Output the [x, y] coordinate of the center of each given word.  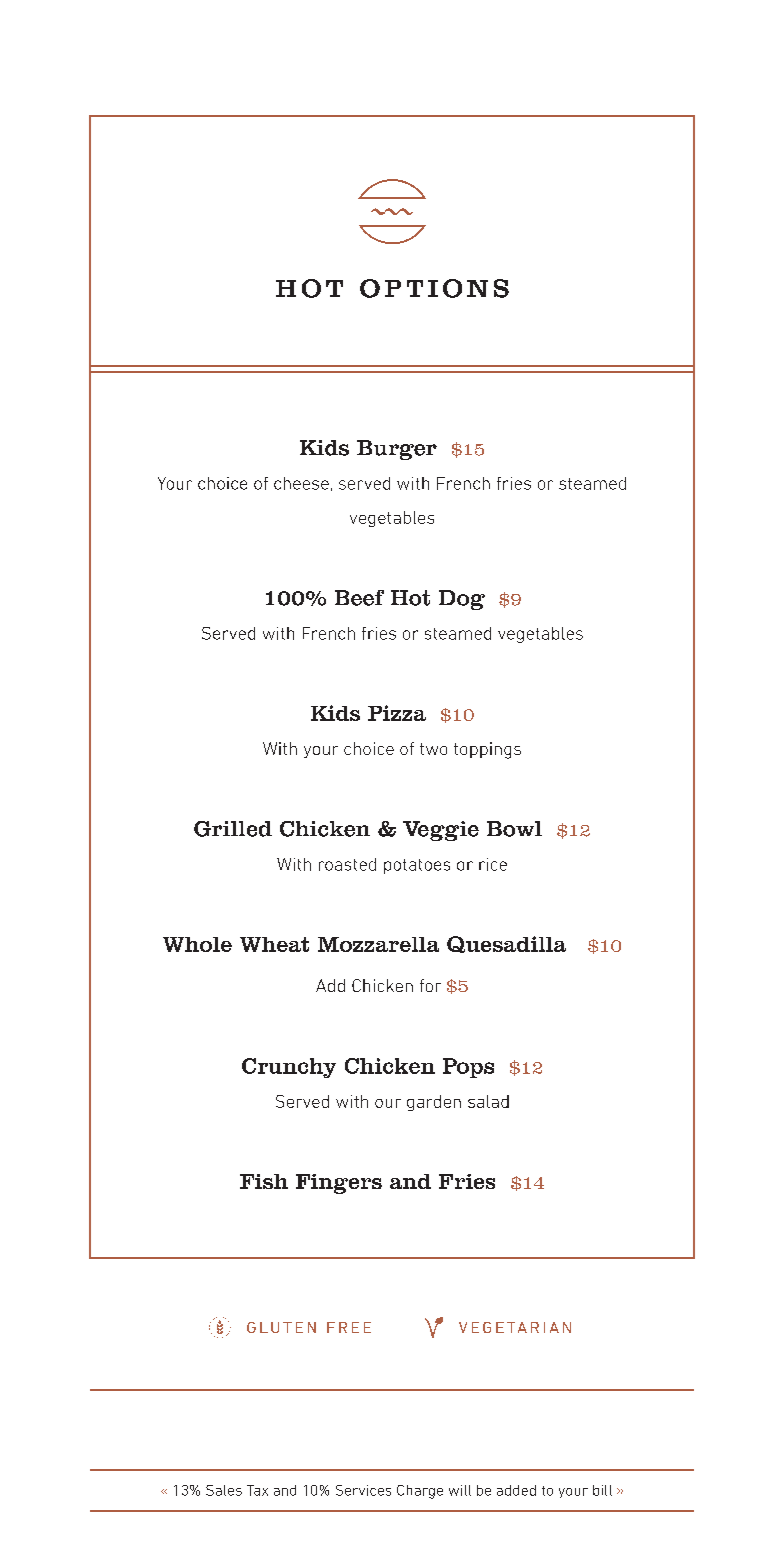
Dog [462, 600]
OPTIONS [434, 288]
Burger [397, 450]
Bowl [514, 829]
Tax [257, 1490]
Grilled [233, 829]
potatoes [417, 866]
